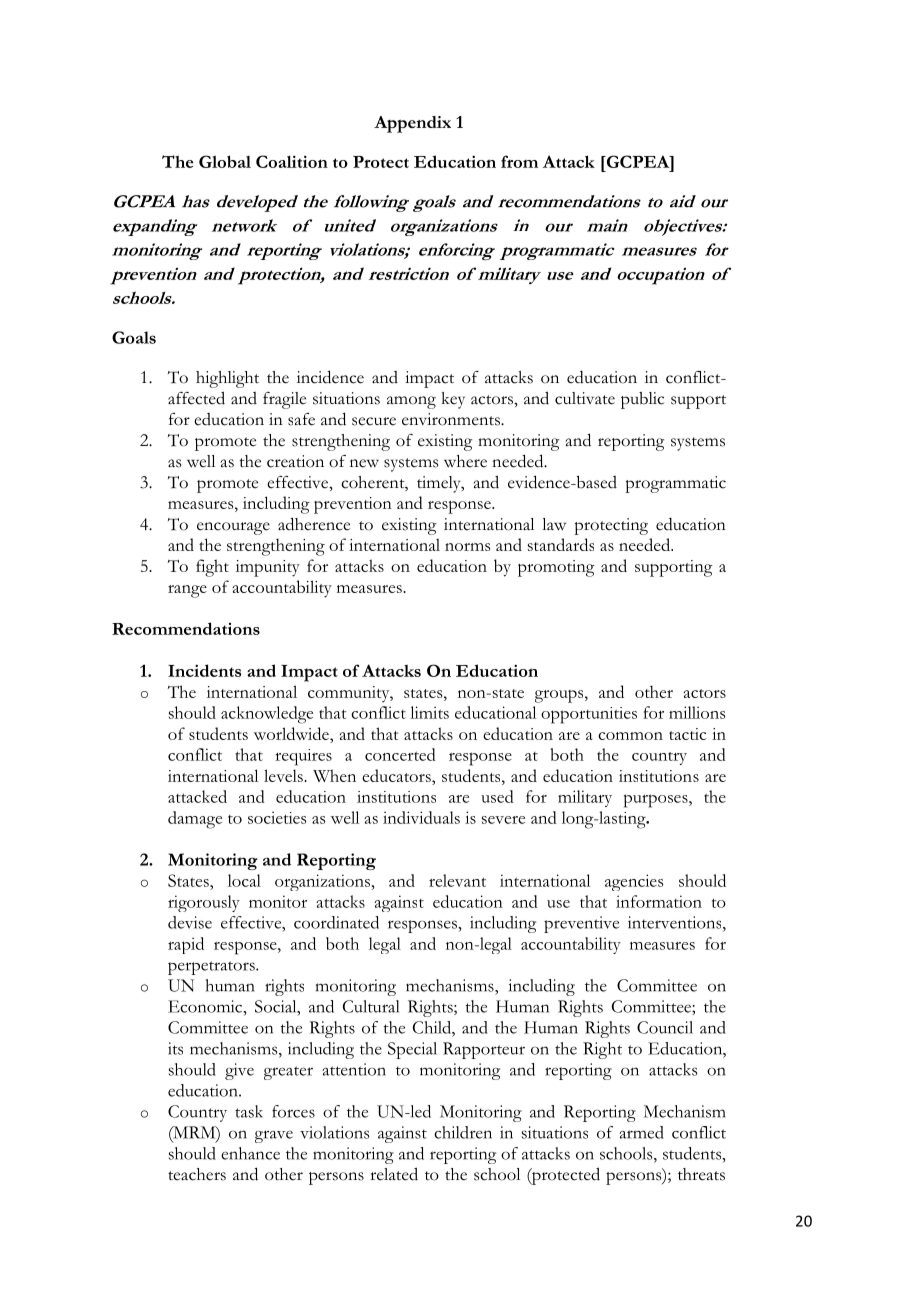 This screenshot has width=924, height=1308. I want to click on Incidents, so click(204, 670).
